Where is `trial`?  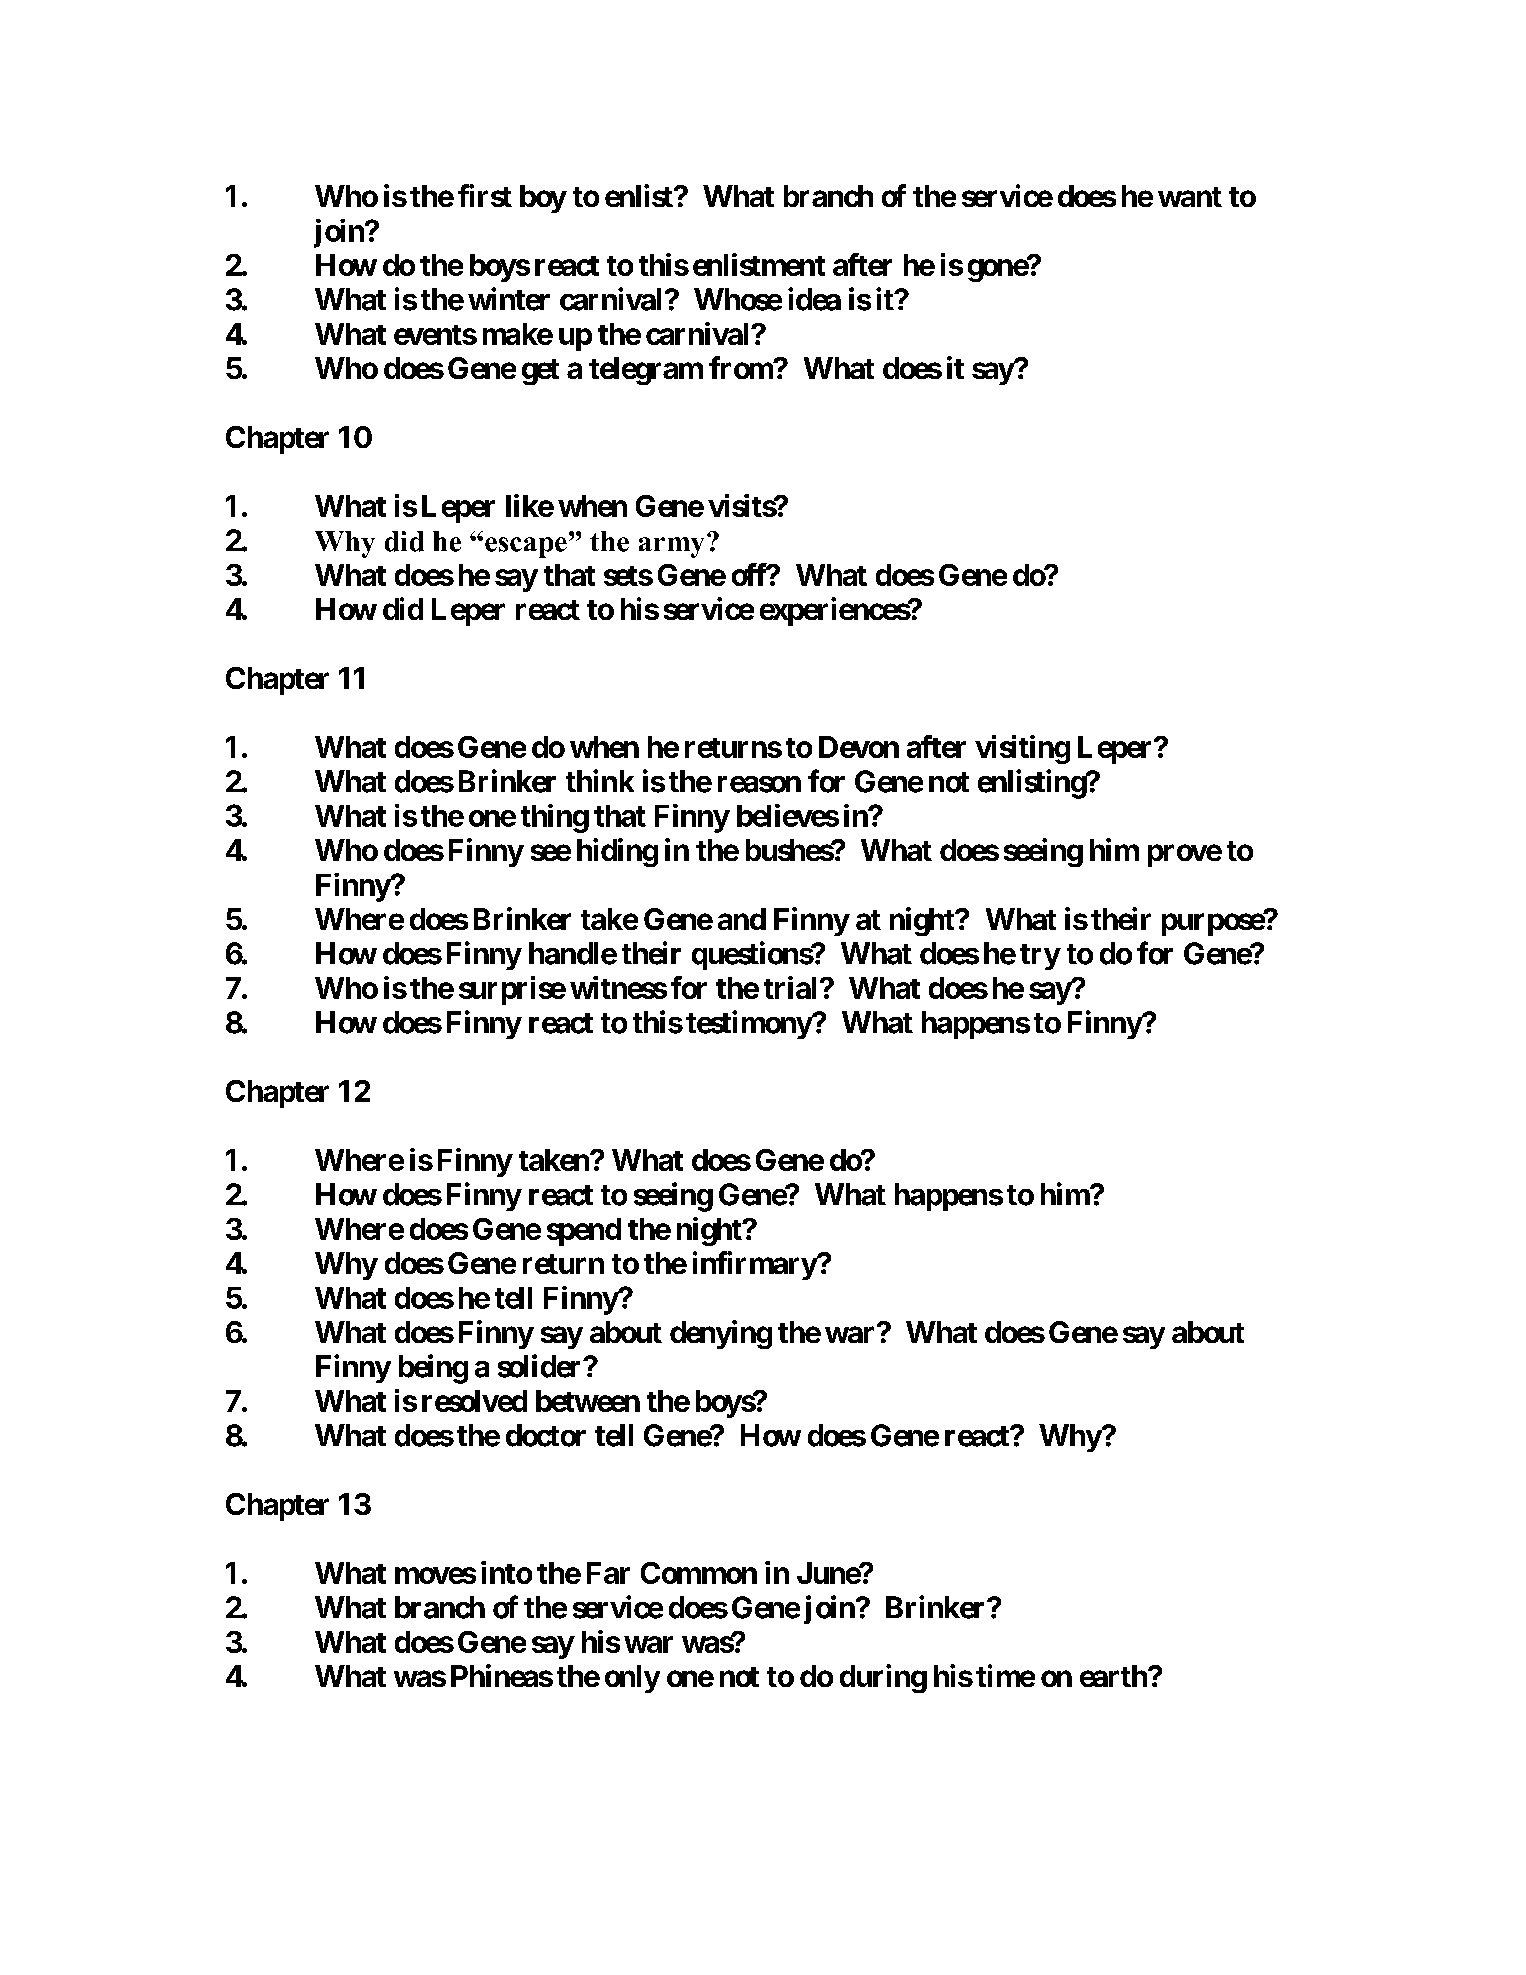 trial is located at coordinates (790, 987).
